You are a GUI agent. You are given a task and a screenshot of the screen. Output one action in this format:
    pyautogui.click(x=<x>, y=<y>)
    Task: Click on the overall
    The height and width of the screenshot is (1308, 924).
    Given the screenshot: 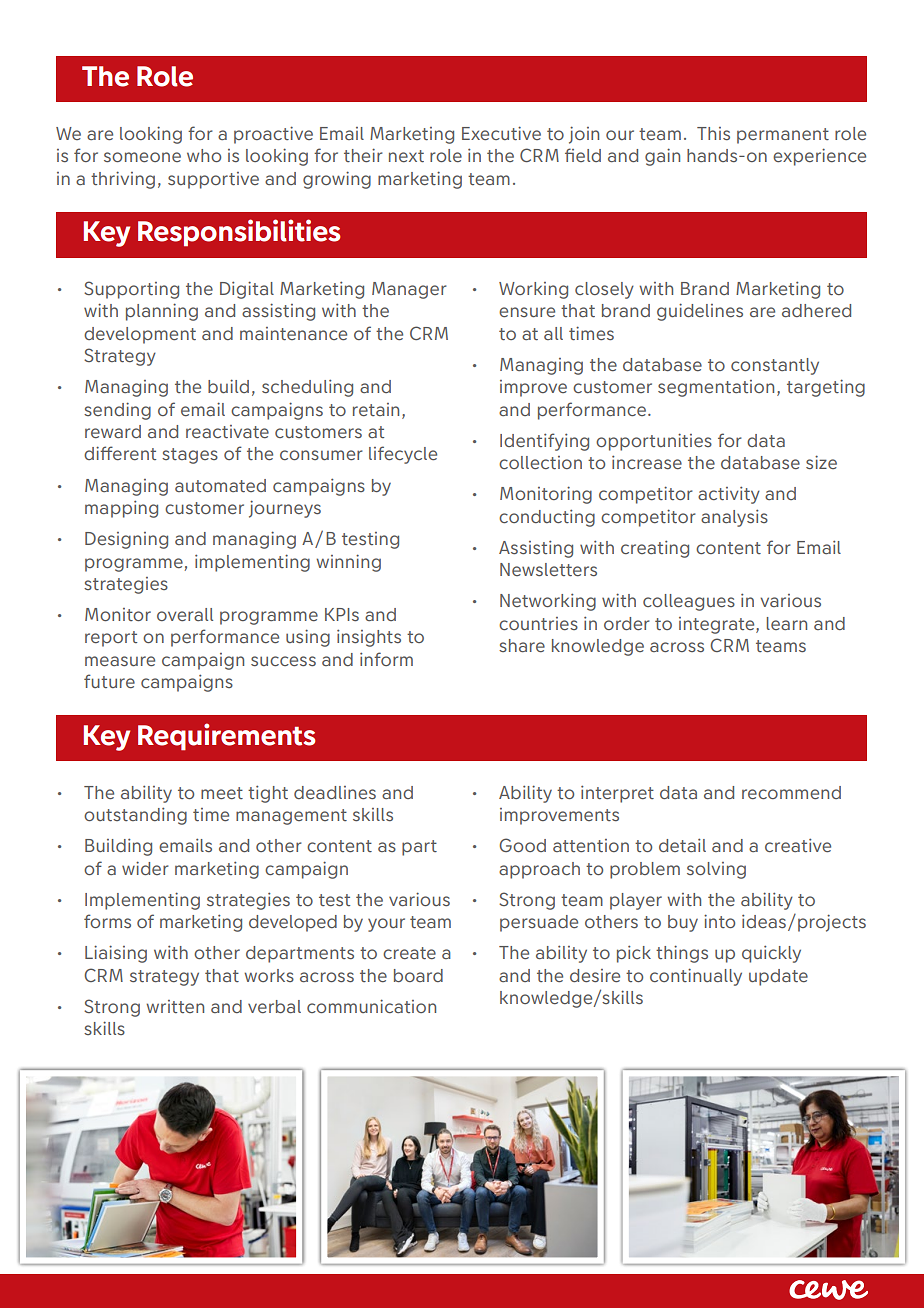 What is the action you would take?
    pyautogui.click(x=185, y=614)
